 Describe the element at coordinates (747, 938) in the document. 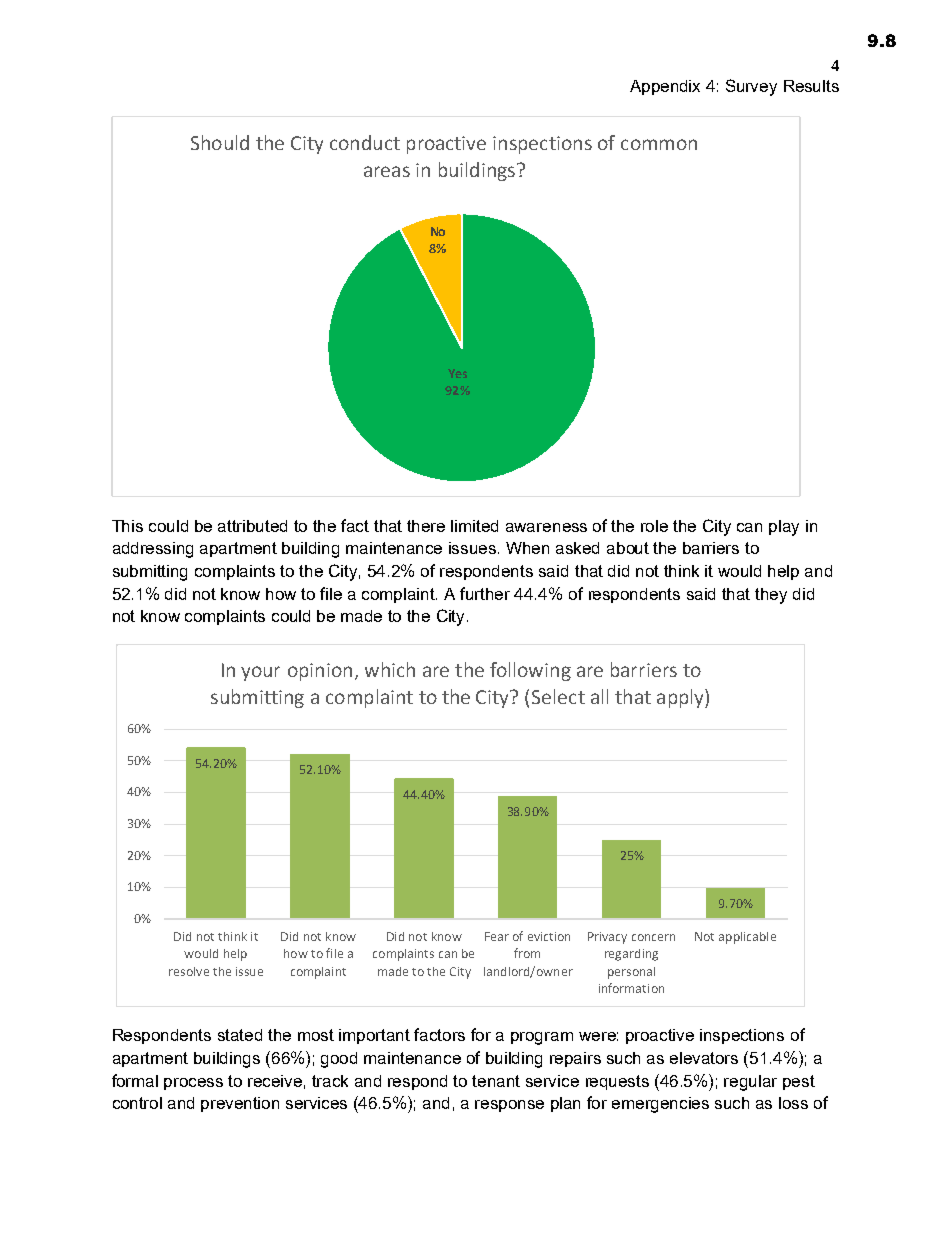

I see `applicable` at that location.
